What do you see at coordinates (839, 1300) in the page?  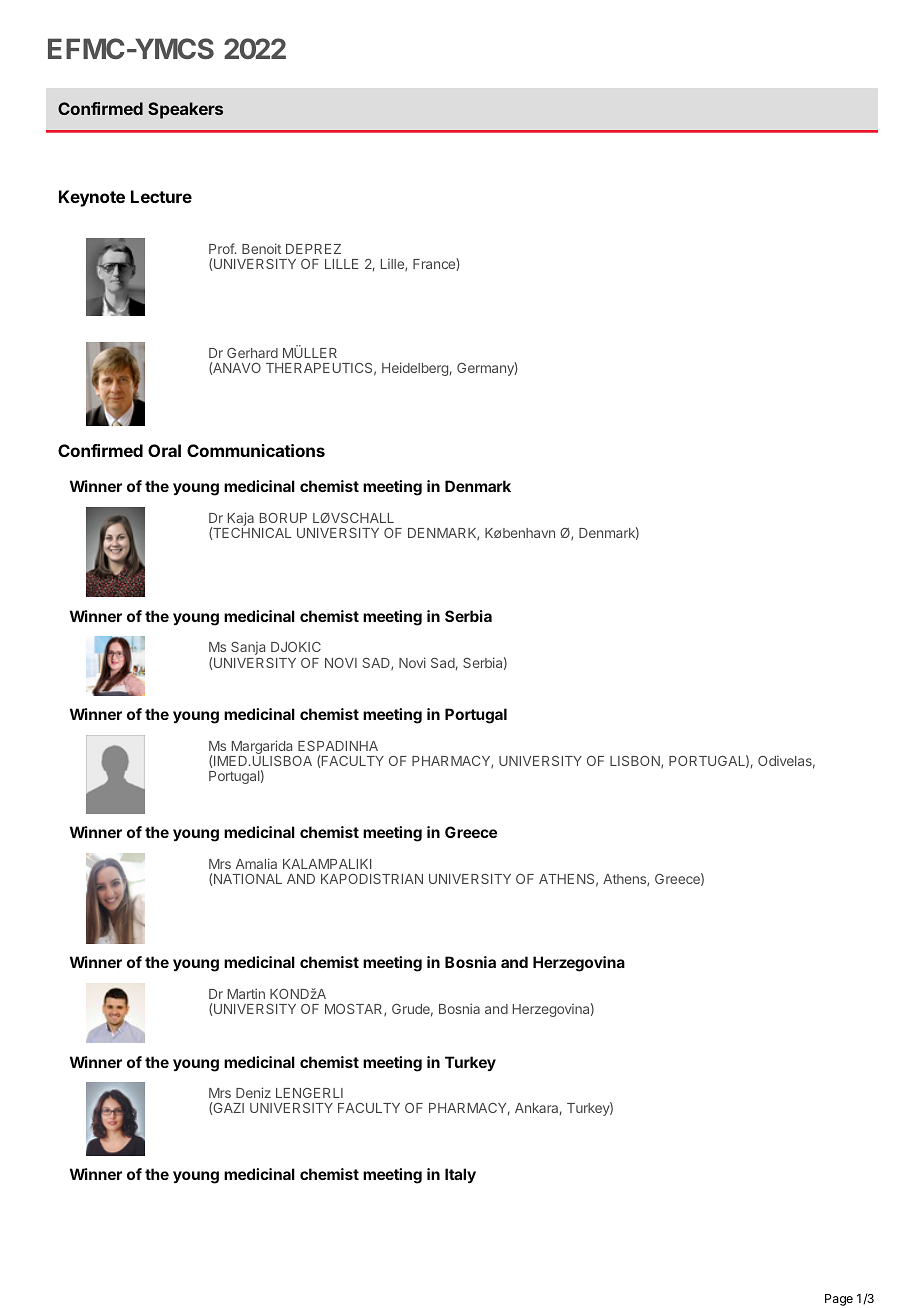 I see `Page` at bounding box center [839, 1300].
